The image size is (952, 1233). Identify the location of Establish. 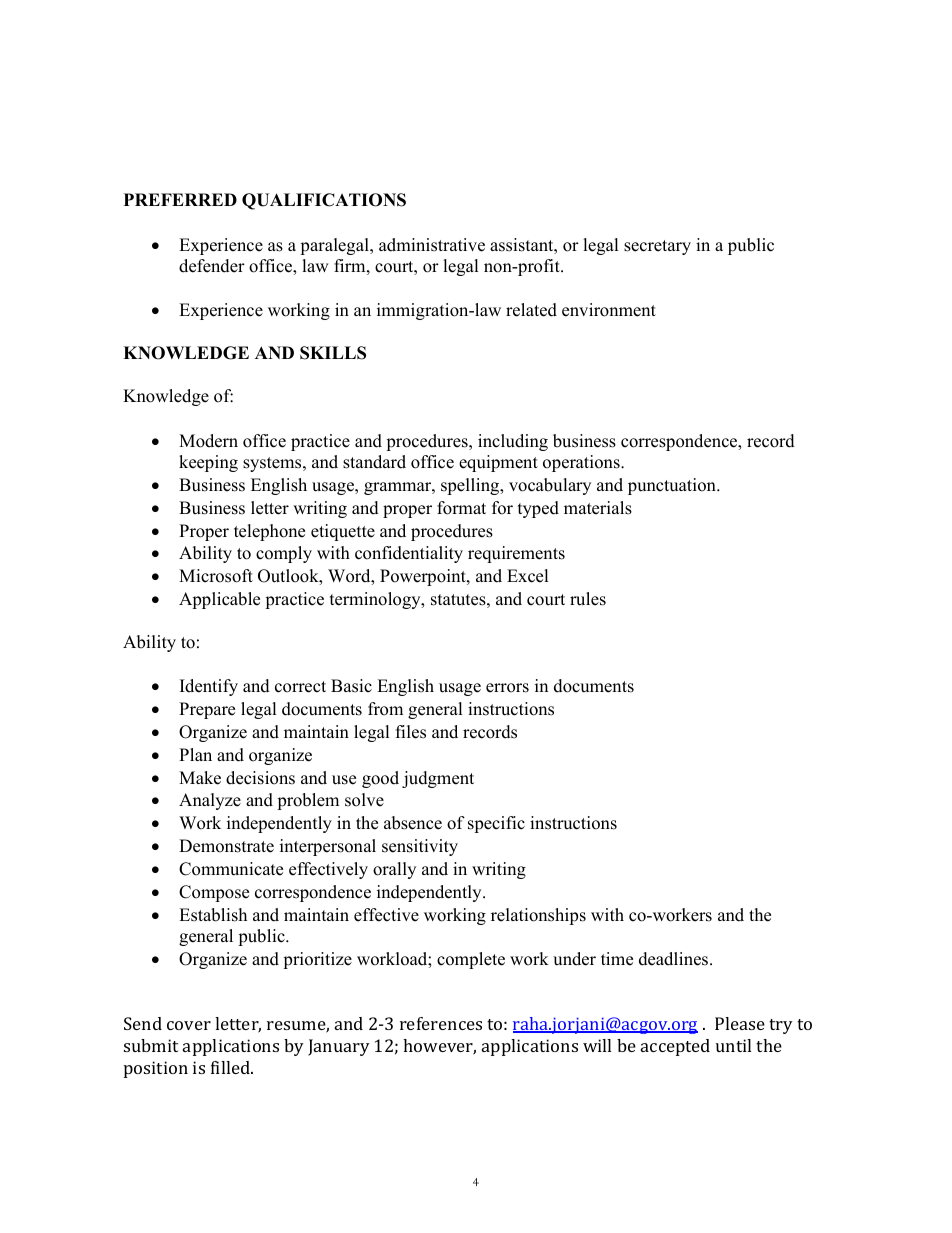
(213, 915).
